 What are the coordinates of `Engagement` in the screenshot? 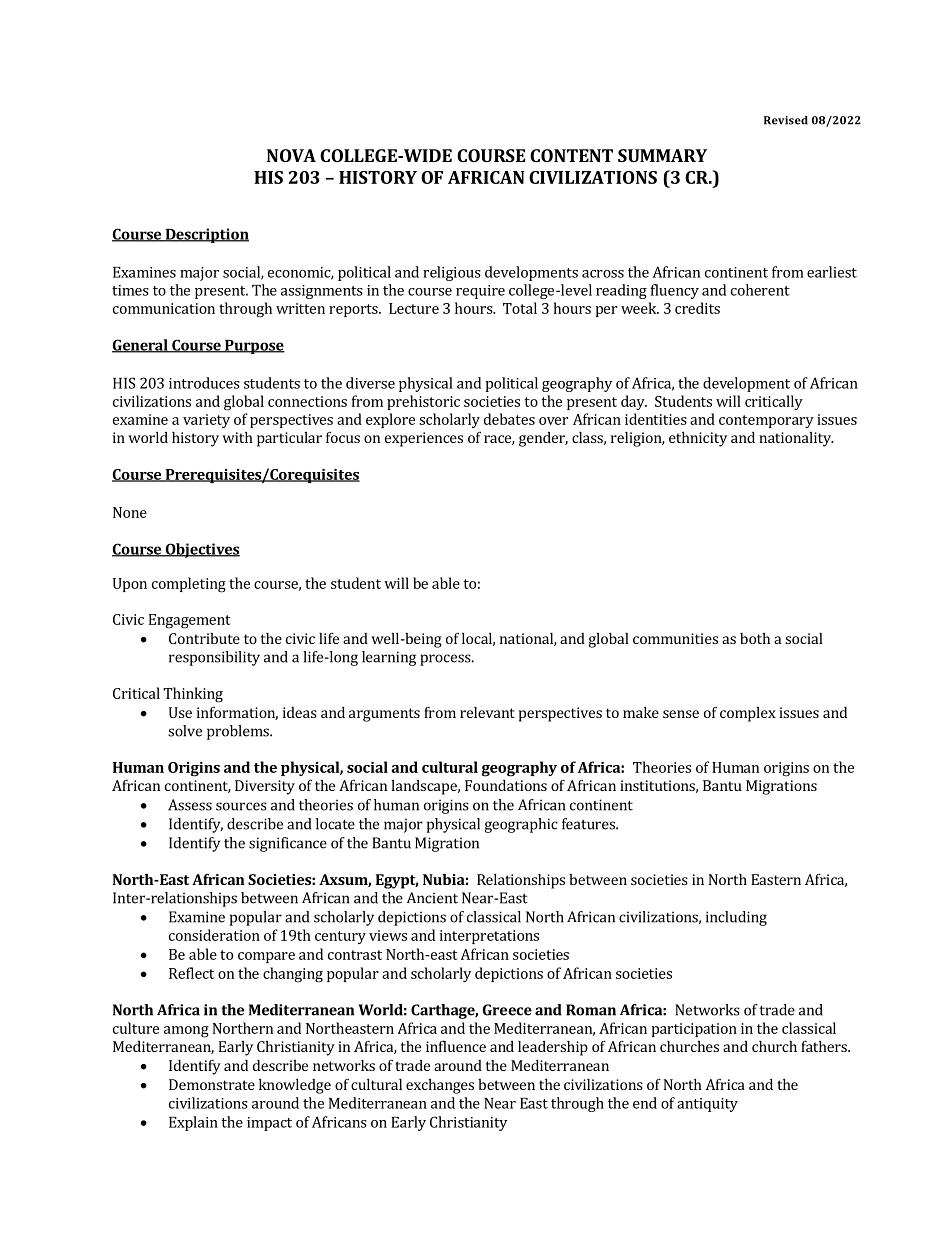 It's located at (190, 621).
